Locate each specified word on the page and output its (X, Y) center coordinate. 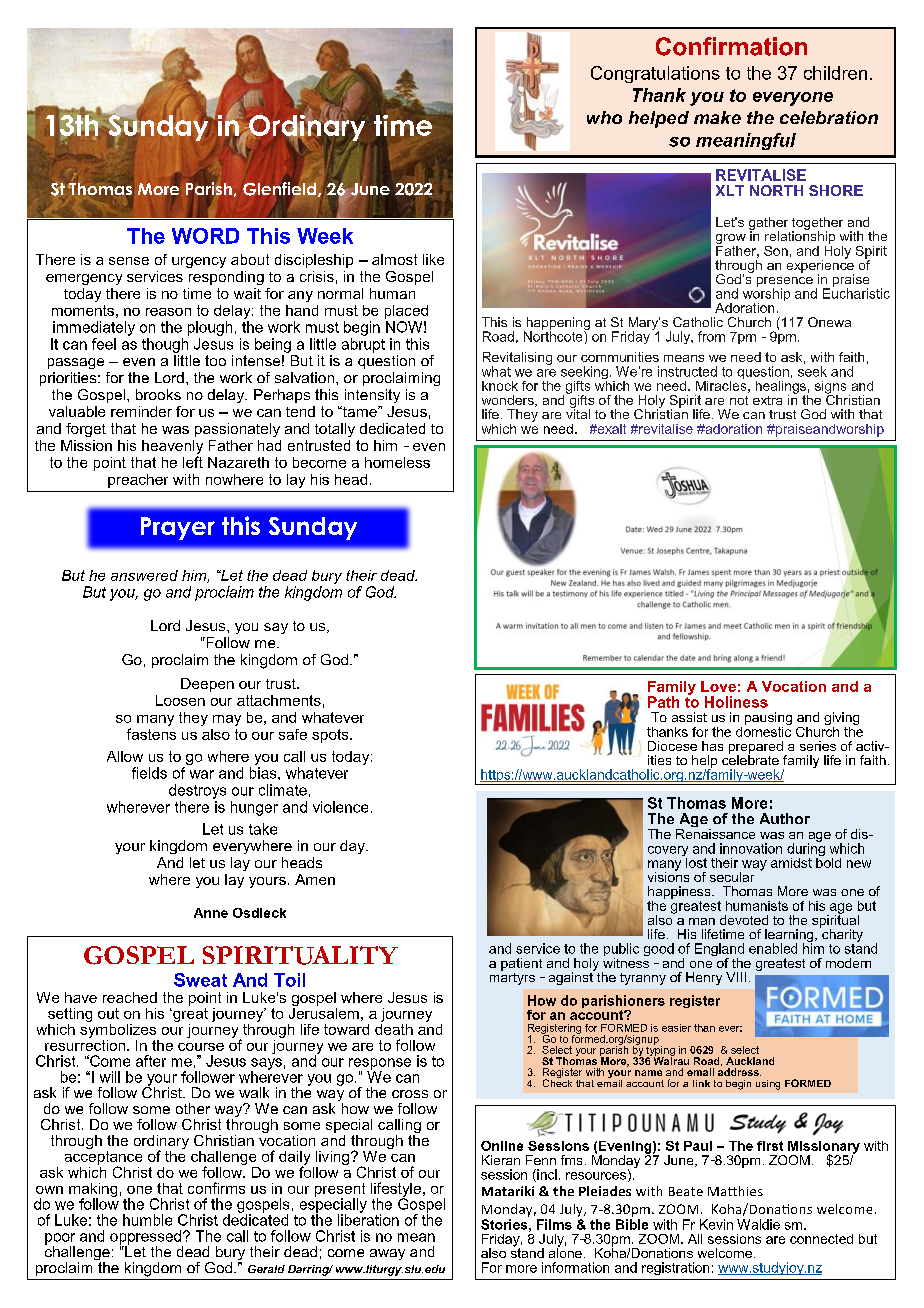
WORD (205, 236)
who (604, 117)
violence (340, 807)
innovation (751, 848)
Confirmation (731, 46)
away (387, 1254)
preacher (138, 481)
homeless (397, 462)
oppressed (146, 1238)
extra (767, 400)
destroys (197, 791)
